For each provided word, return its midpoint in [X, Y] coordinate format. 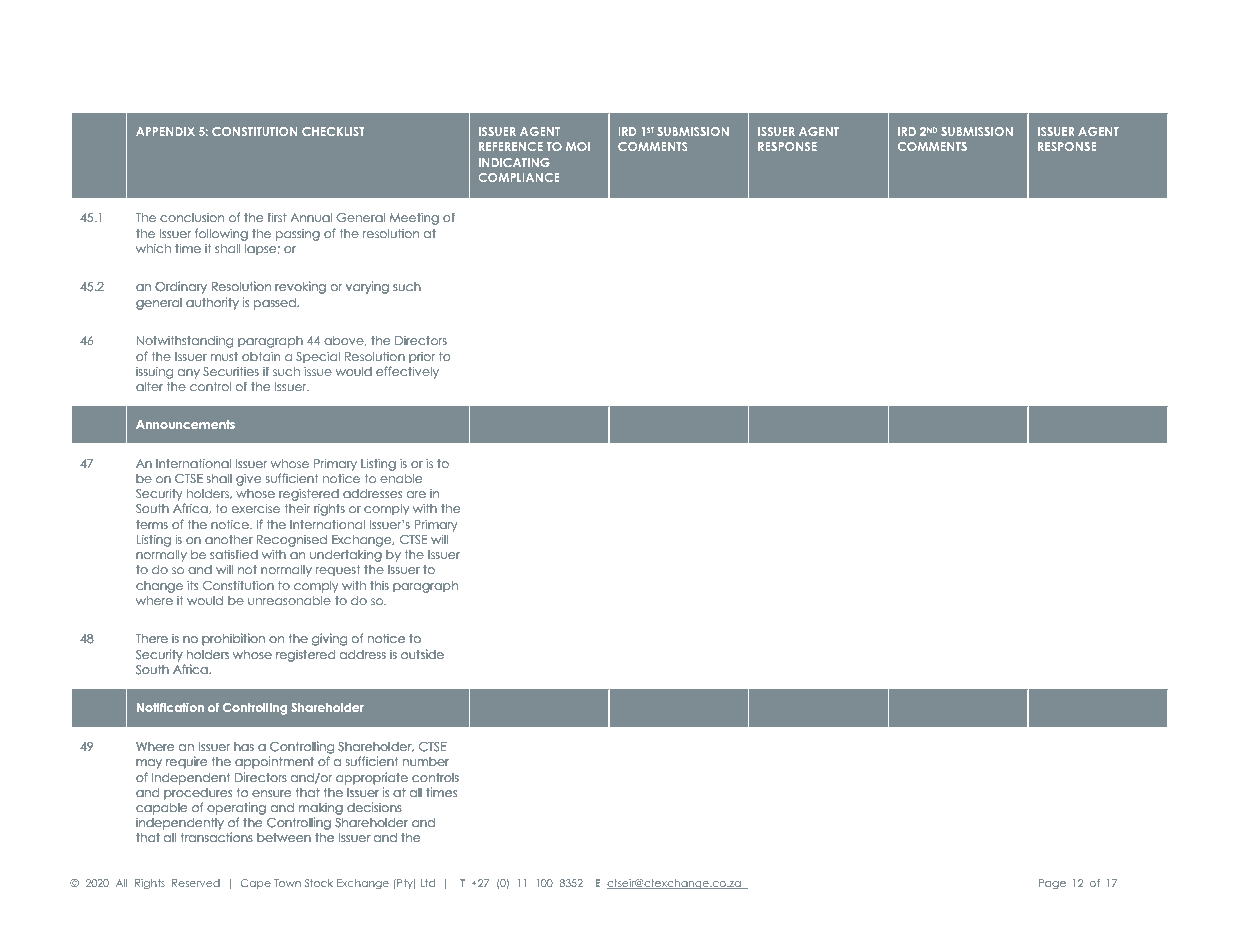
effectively [407, 372]
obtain [261, 356]
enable [401, 478]
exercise [256, 508]
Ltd [427, 883]
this [379, 585]
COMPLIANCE [519, 177]
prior [422, 358]
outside [422, 654]
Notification [170, 707]
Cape [256, 884]
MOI [578, 146]
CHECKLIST [333, 131]
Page [1052, 884]
